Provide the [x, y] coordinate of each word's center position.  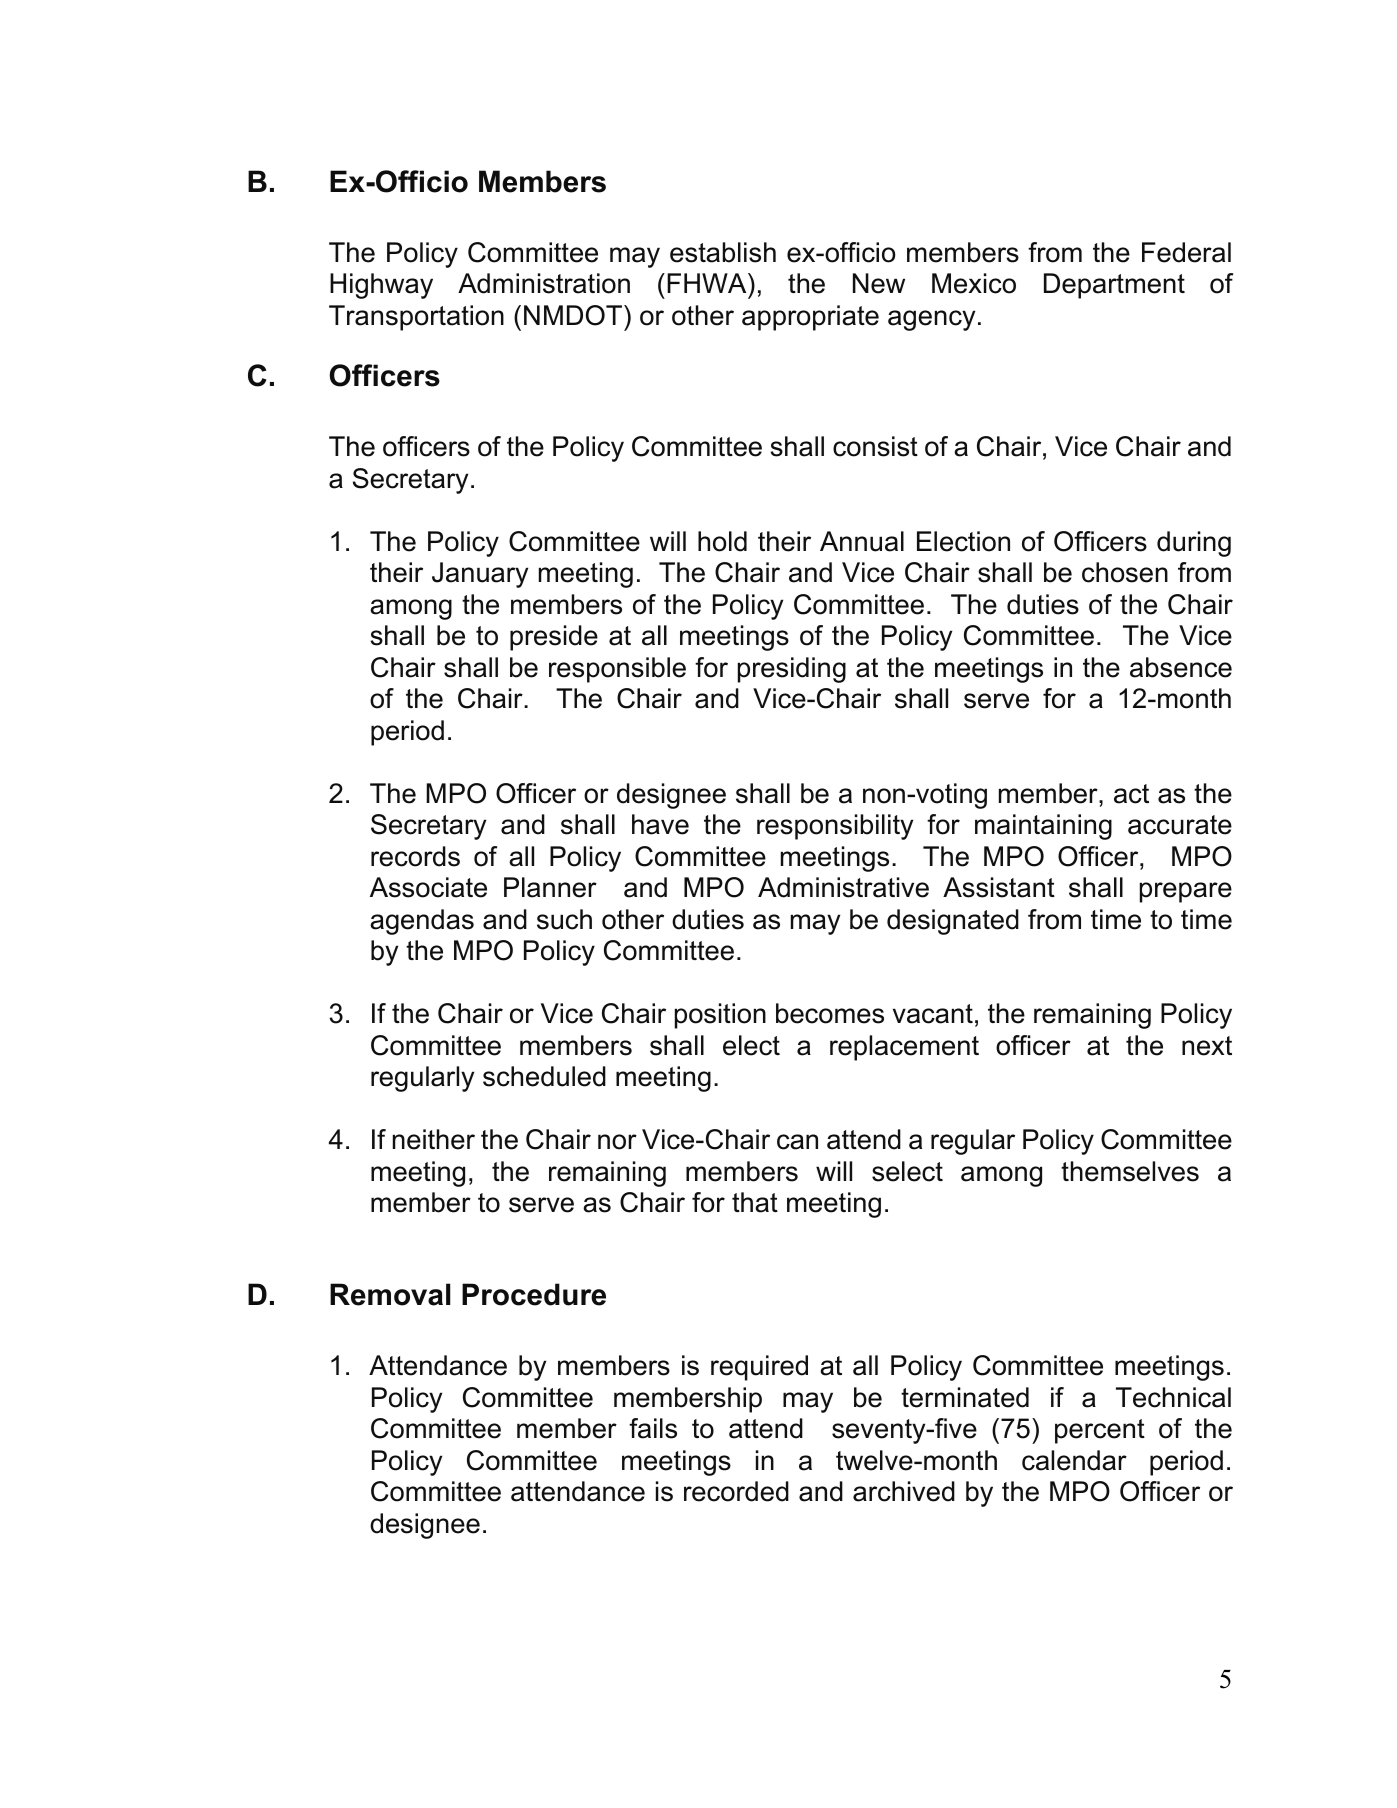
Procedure [534, 1294]
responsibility [835, 827]
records [415, 856]
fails [653, 1428]
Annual [862, 541]
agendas [422, 922]
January [480, 575]
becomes [830, 1013]
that [755, 1202]
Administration [544, 283]
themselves [1130, 1171]
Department [1114, 286]
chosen [1125, 572]
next [1207, 1046]
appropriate [810, 318]
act [1131, 794]
